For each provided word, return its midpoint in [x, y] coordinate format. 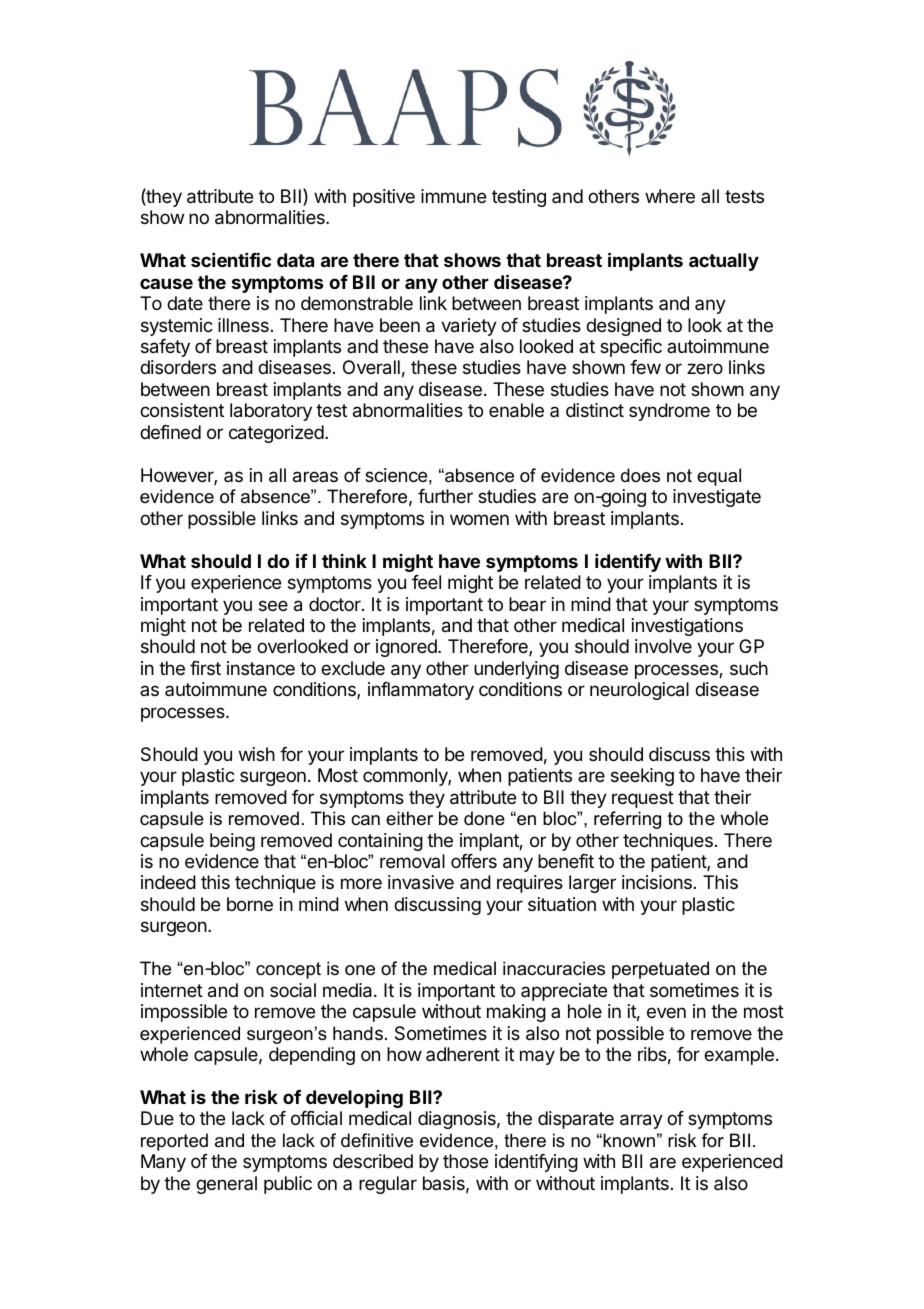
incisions [657, 882]
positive [384, 198]
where [670, 196]
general [226, 1185]
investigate [717, 498]
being [232, 842]
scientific [231, 259]
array [641, 1121]
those [465, 1161]
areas [315, 477]
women [479, 519]
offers [474, 861]
